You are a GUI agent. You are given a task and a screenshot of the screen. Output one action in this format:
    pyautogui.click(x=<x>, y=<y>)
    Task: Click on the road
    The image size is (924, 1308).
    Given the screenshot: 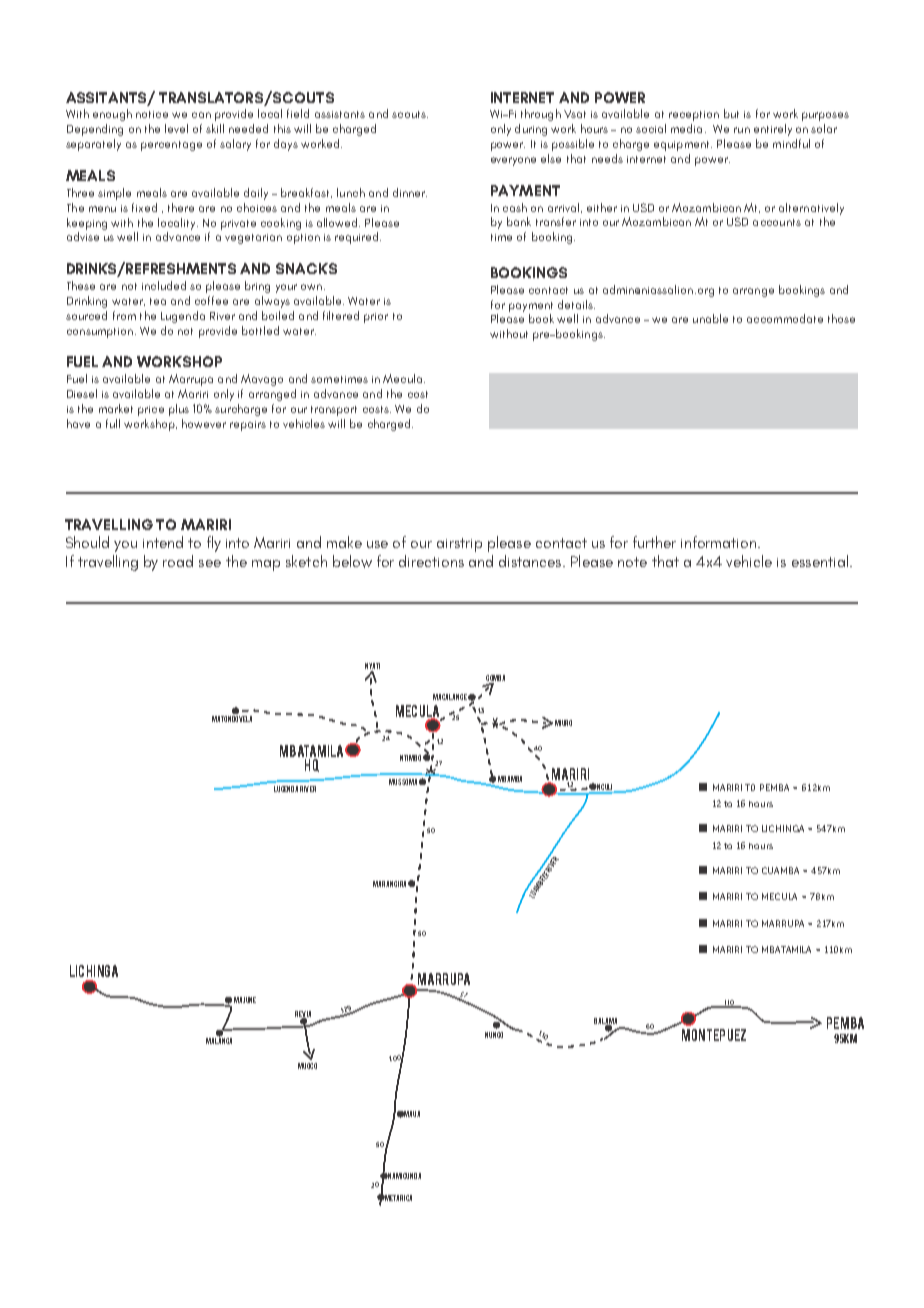 What is the action you would take?
    pyautogui.click(x=178, y=561)
